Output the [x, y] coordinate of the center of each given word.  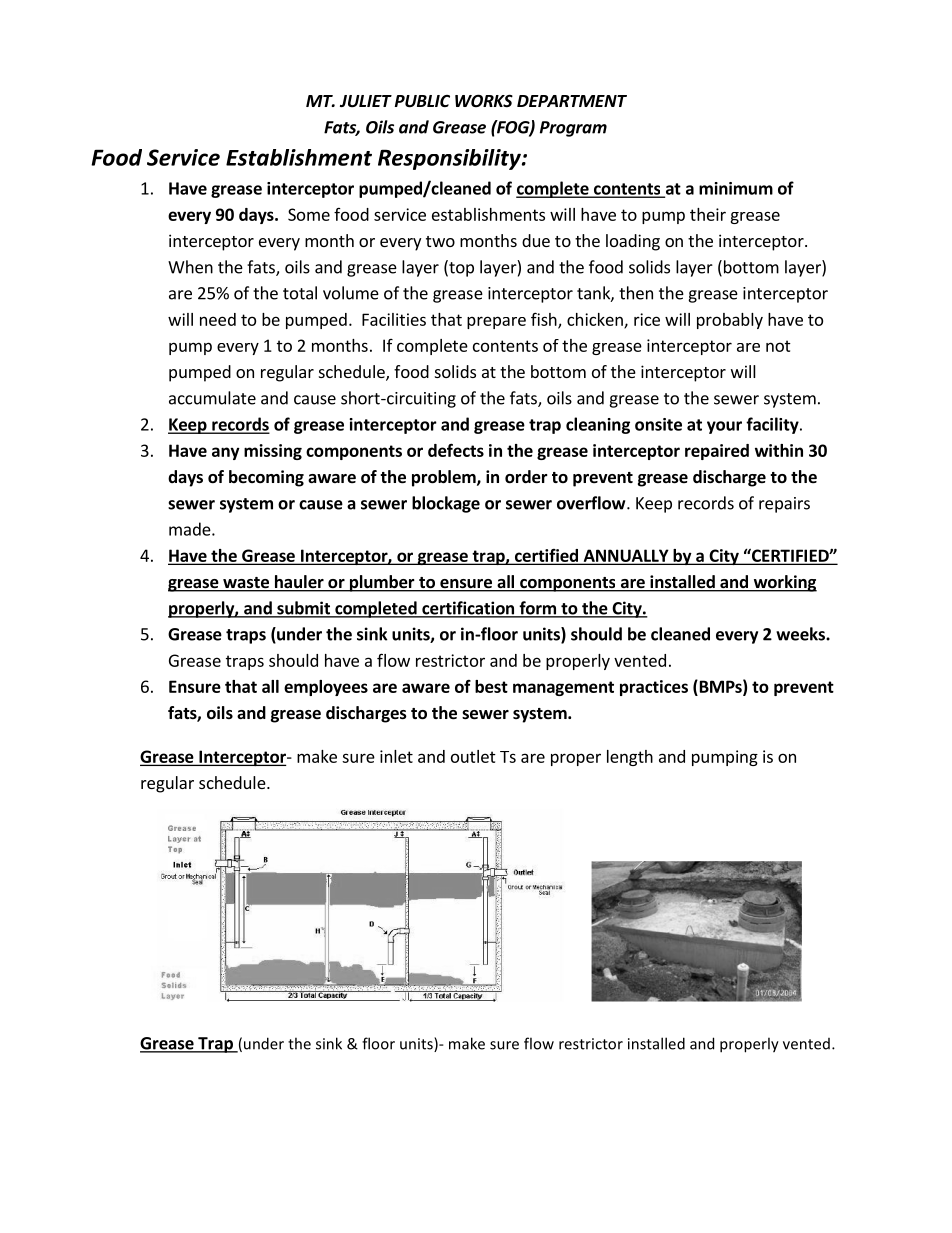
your [724, 427]
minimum [736, 188]
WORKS [484, 101]
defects [456, 450]
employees [326, 688]
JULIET [366, 101]
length [630, 758]
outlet [473, 756]
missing [273, 452]
